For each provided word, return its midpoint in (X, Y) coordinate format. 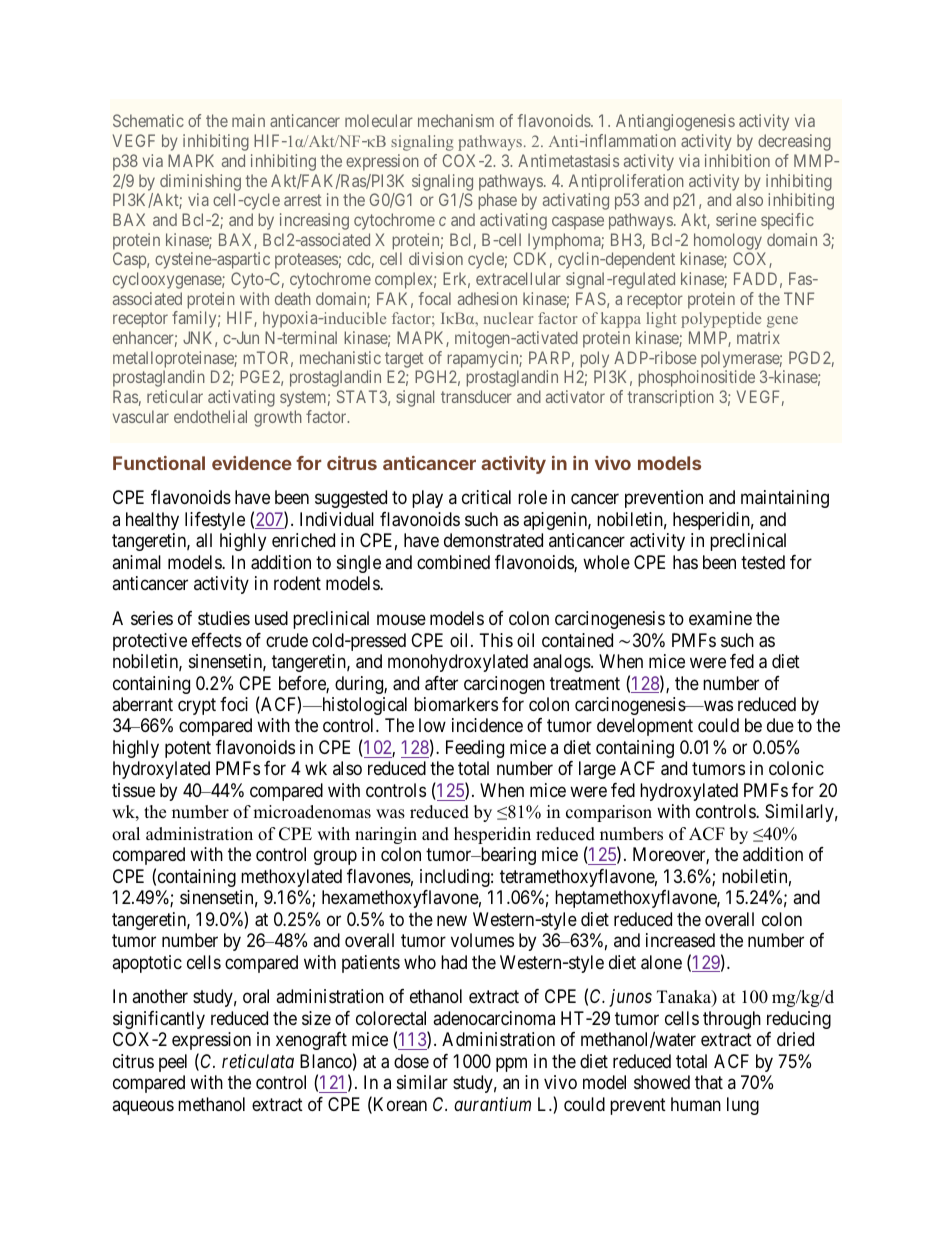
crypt (197, 706)
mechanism (456, 120)
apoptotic (147, 964)
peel (173, 1063)
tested (763, 562)
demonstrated (493, 540)
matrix (758, 337)
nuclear (508, 318)
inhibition (737, 160)
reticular (175, 396)
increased (680, 940)
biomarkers (456, 704)
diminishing (200, 182)
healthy (152, 521)
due (780, 725)
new (452, 920)
